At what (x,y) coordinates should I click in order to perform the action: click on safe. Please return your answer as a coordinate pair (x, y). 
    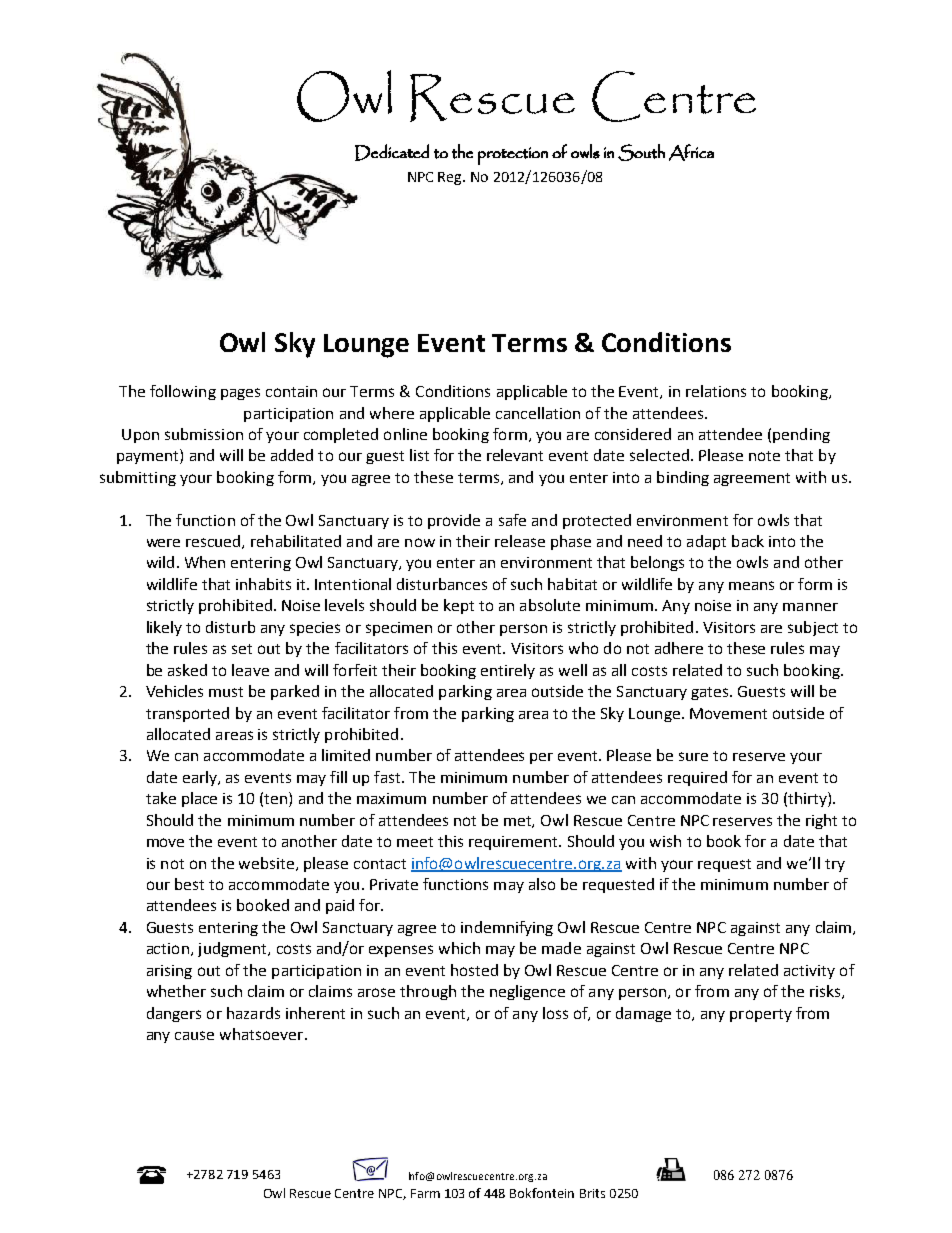
    Looking at the image, I should click on (512, 520).
